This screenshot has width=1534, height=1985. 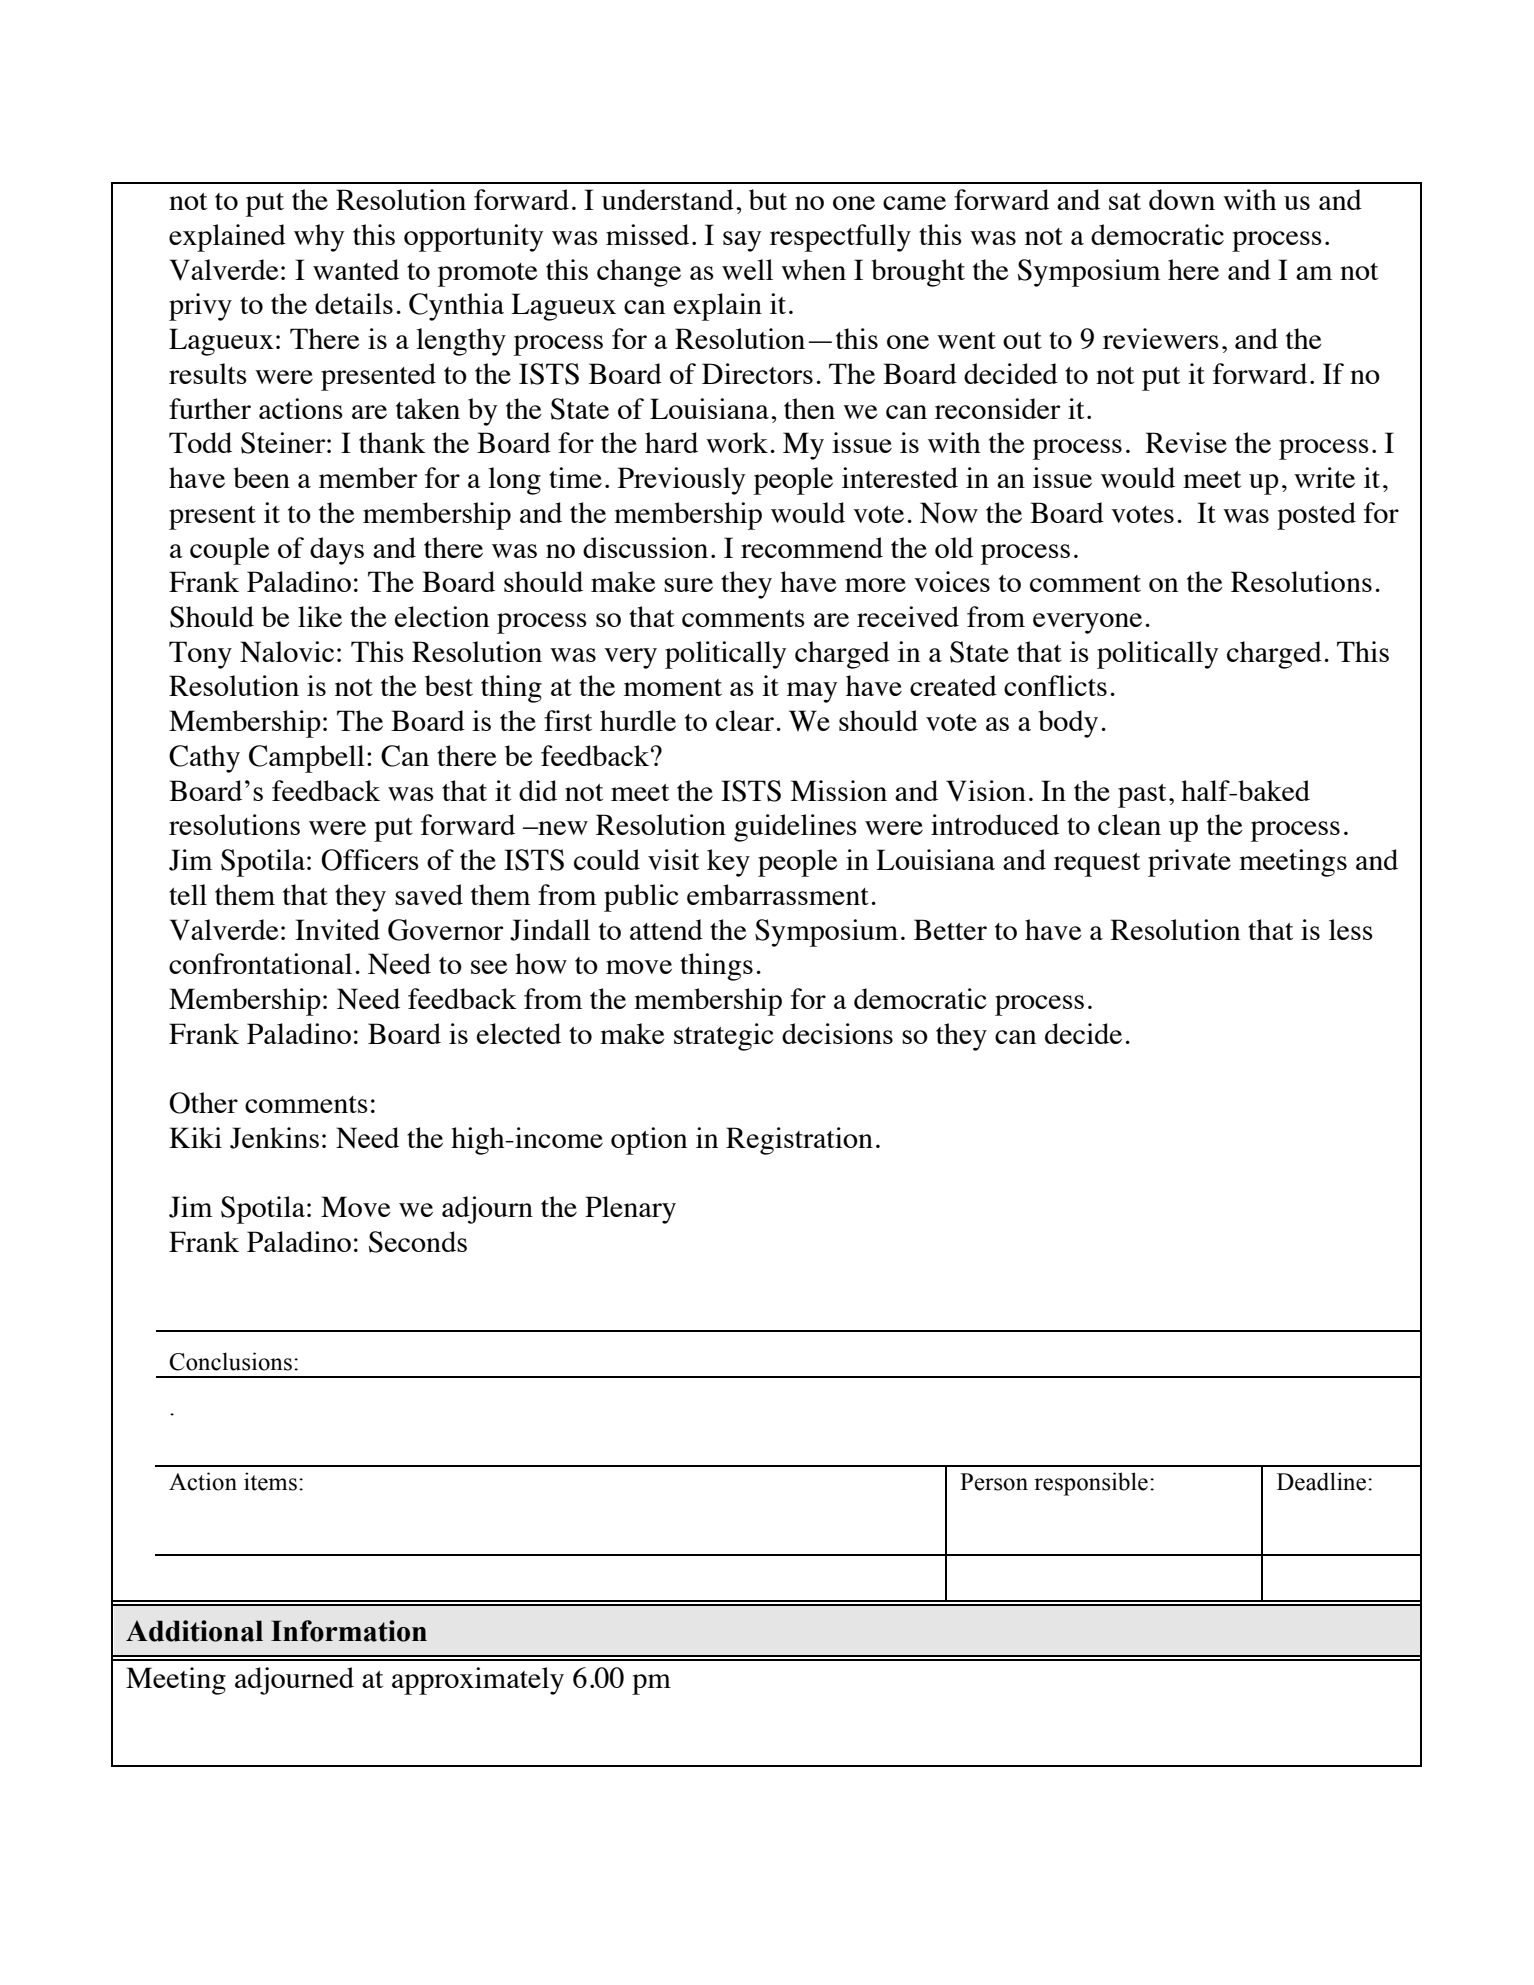 What do you see at coordinates (1182, 199) in the screenshot?
I see `down` at bounding box center [1182, 199].
